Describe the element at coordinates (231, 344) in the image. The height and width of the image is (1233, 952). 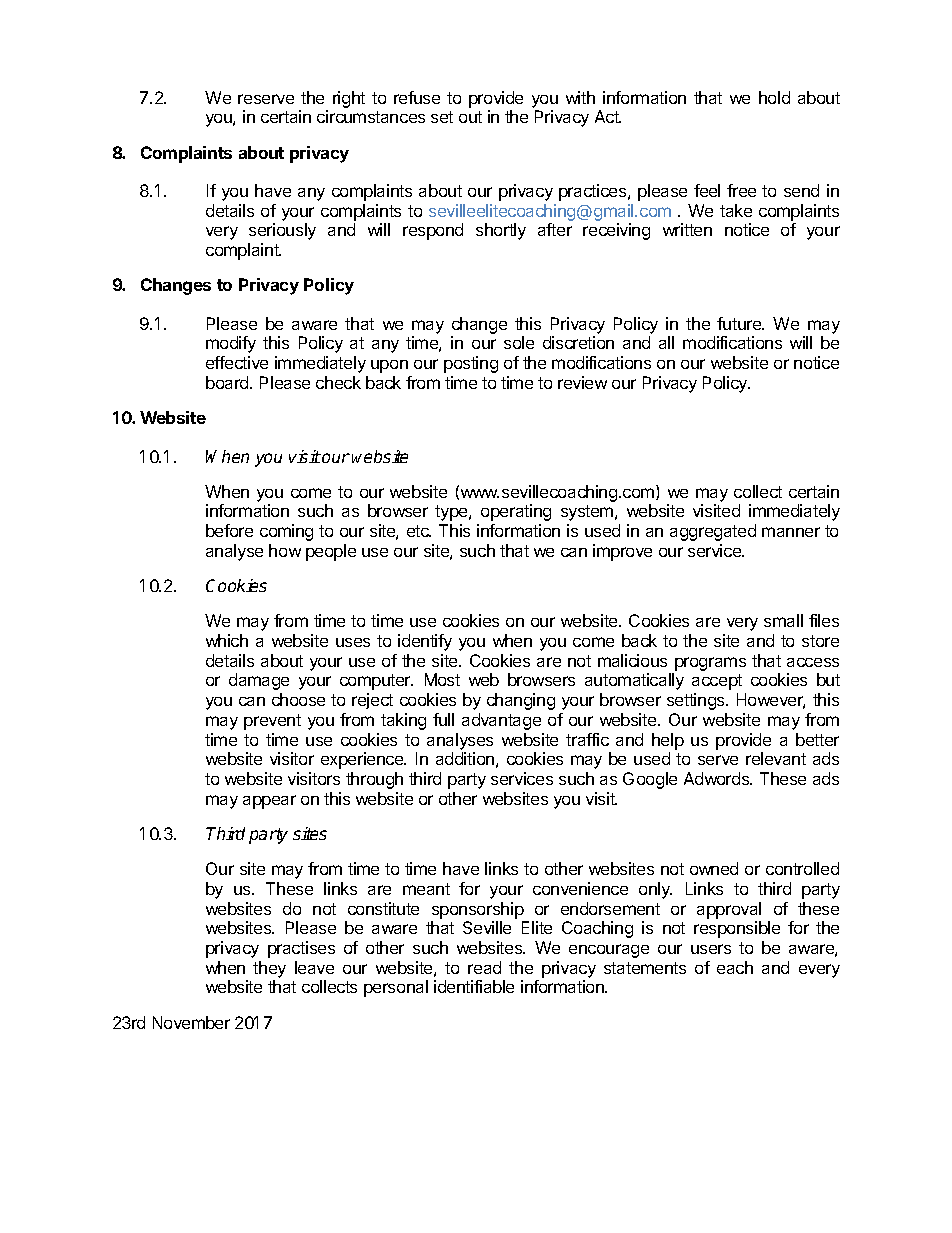
I see `modify` at that location.
